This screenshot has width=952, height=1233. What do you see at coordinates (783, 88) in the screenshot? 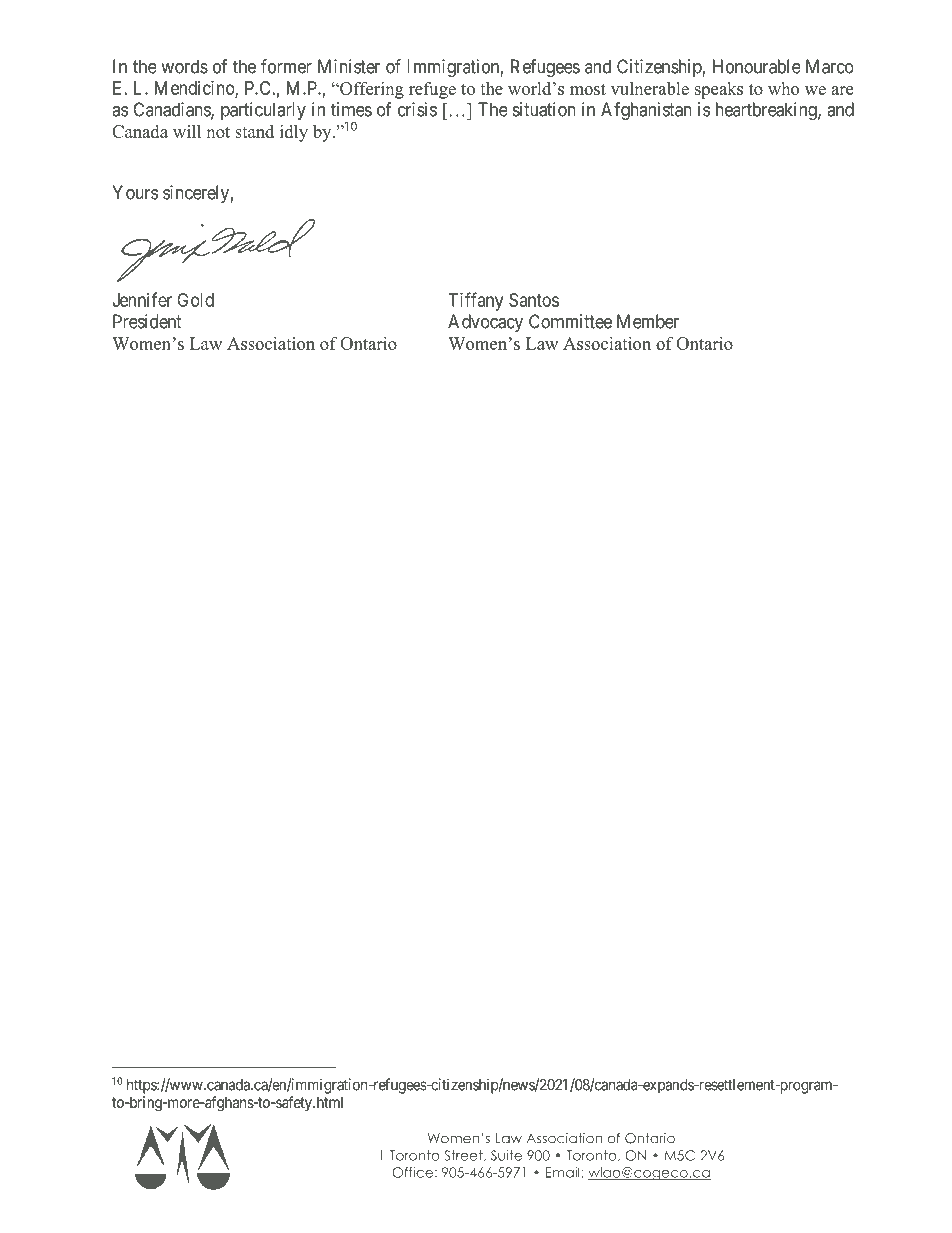
I see `who` at bounding box center [783, 88].
